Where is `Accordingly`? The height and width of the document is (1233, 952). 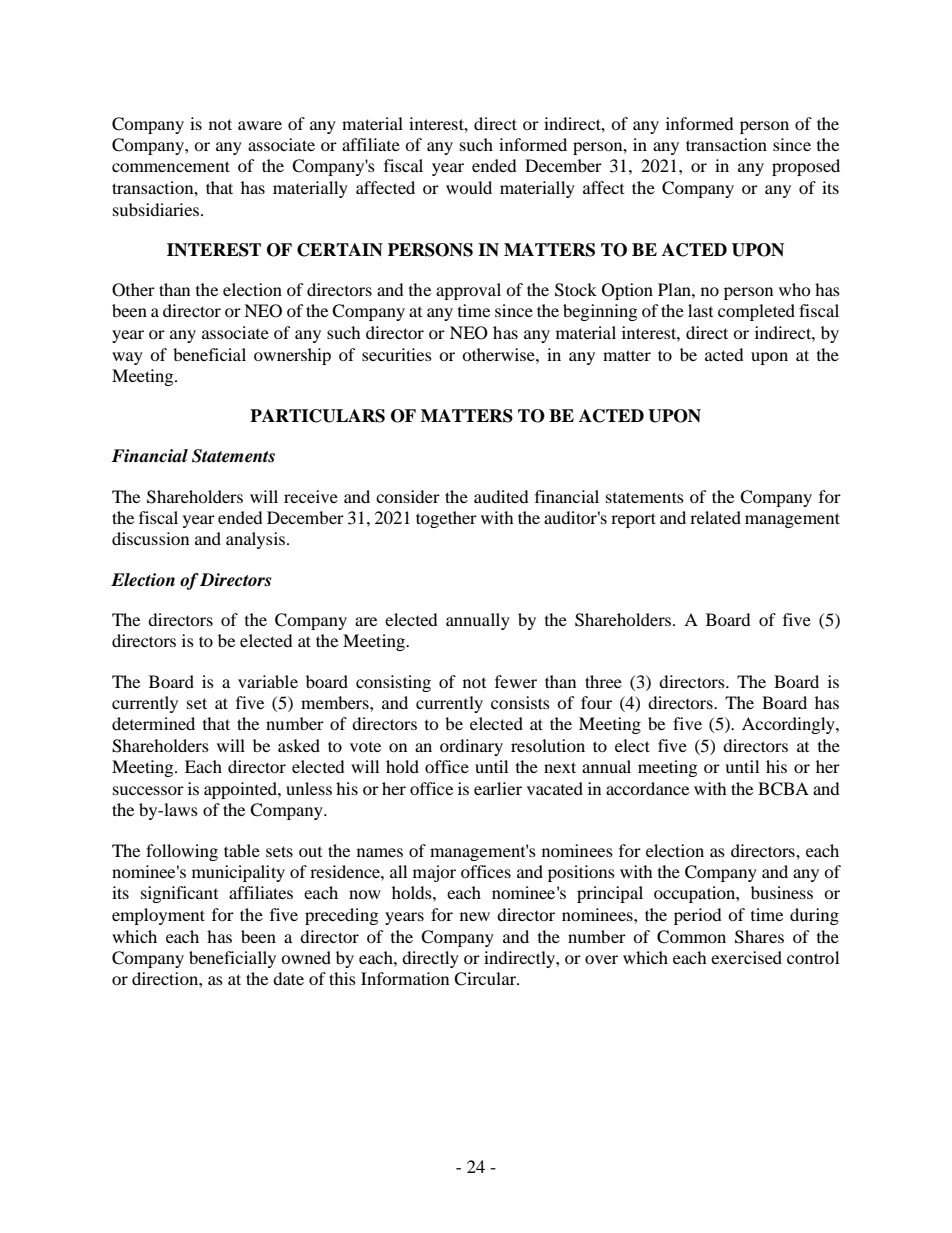
Accordingly is located at coordinates (789, 725).
